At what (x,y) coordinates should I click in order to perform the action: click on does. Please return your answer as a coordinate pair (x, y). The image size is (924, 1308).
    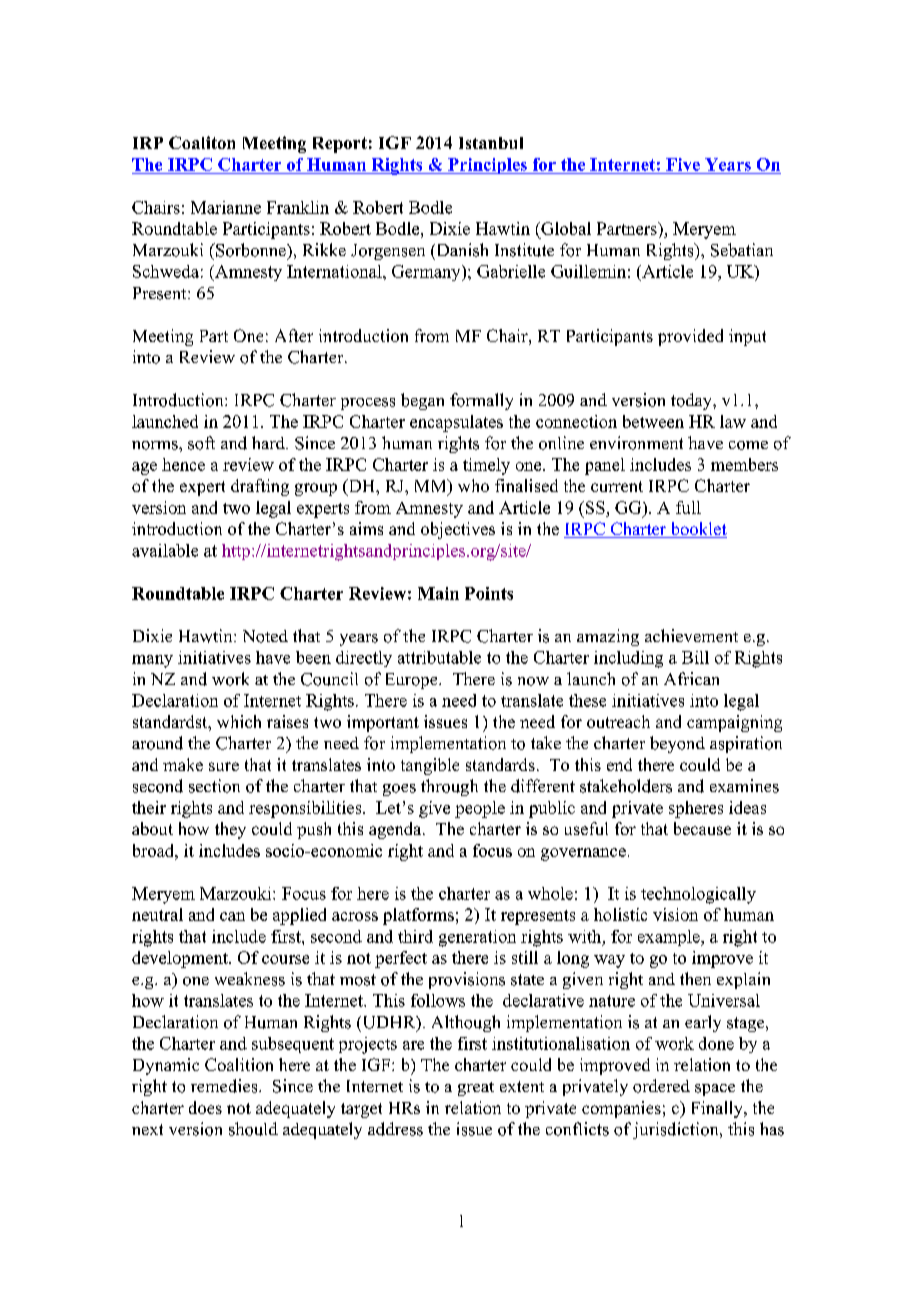
    Looking at the image, I should click on (205, 1107).
